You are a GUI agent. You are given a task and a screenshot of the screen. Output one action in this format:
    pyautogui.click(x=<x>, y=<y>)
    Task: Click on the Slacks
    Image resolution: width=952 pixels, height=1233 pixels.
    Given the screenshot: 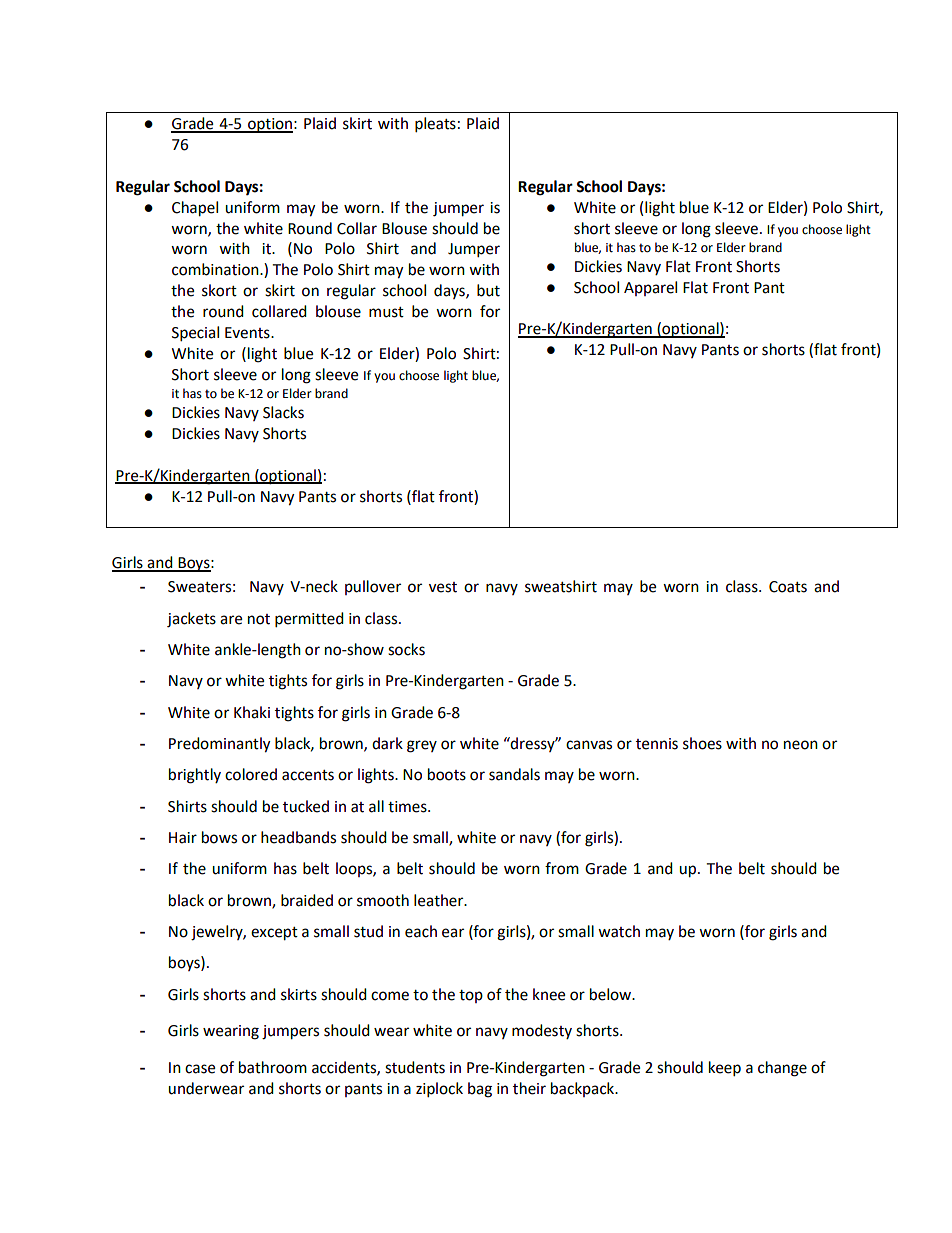 What is the action you would take?
    pyautogui.click(x=283, y=412)
